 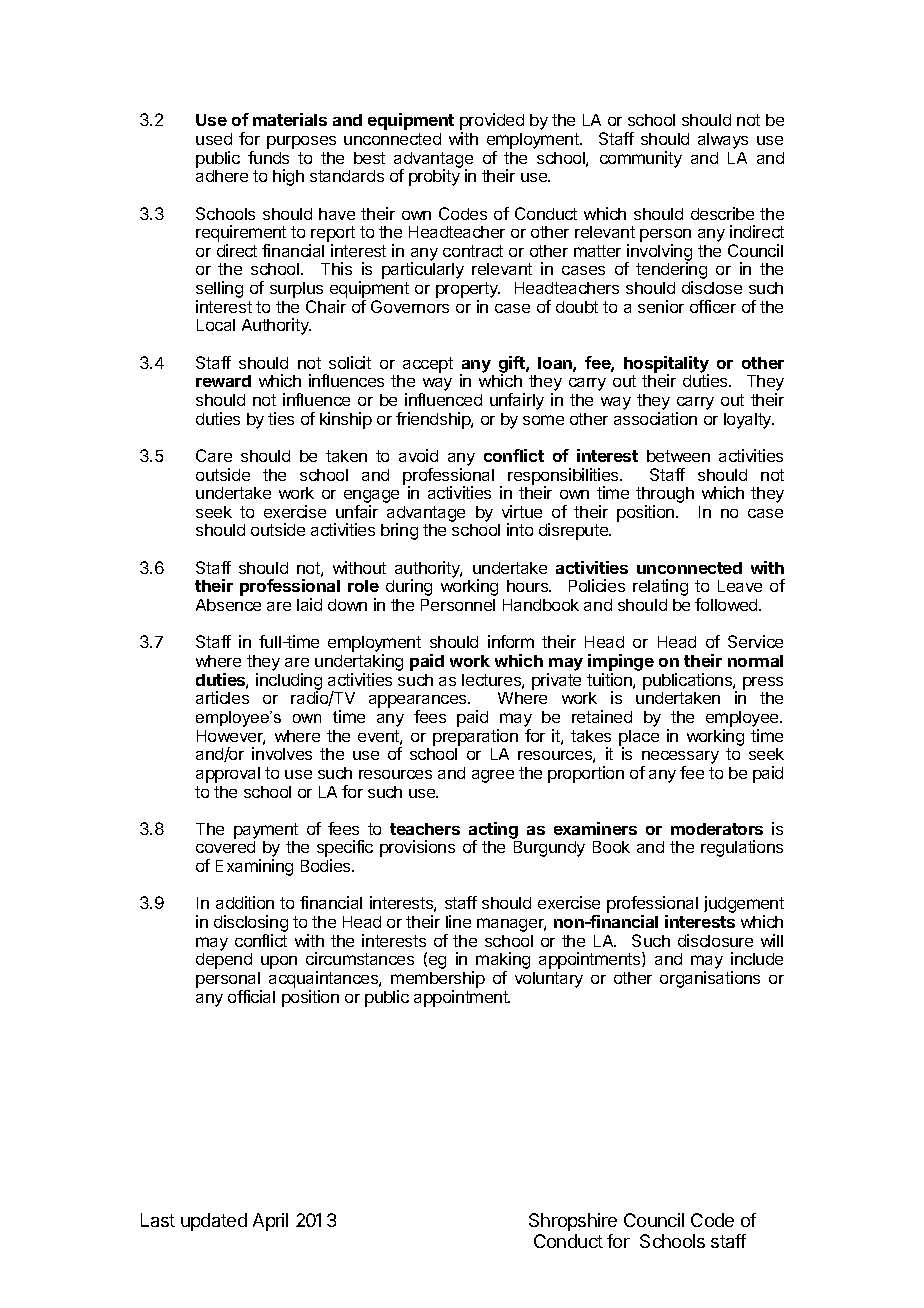 What do you see at coordinates (214, 1222) in the screenshot?
I see `updated` at bounding box center [214, 1222].
